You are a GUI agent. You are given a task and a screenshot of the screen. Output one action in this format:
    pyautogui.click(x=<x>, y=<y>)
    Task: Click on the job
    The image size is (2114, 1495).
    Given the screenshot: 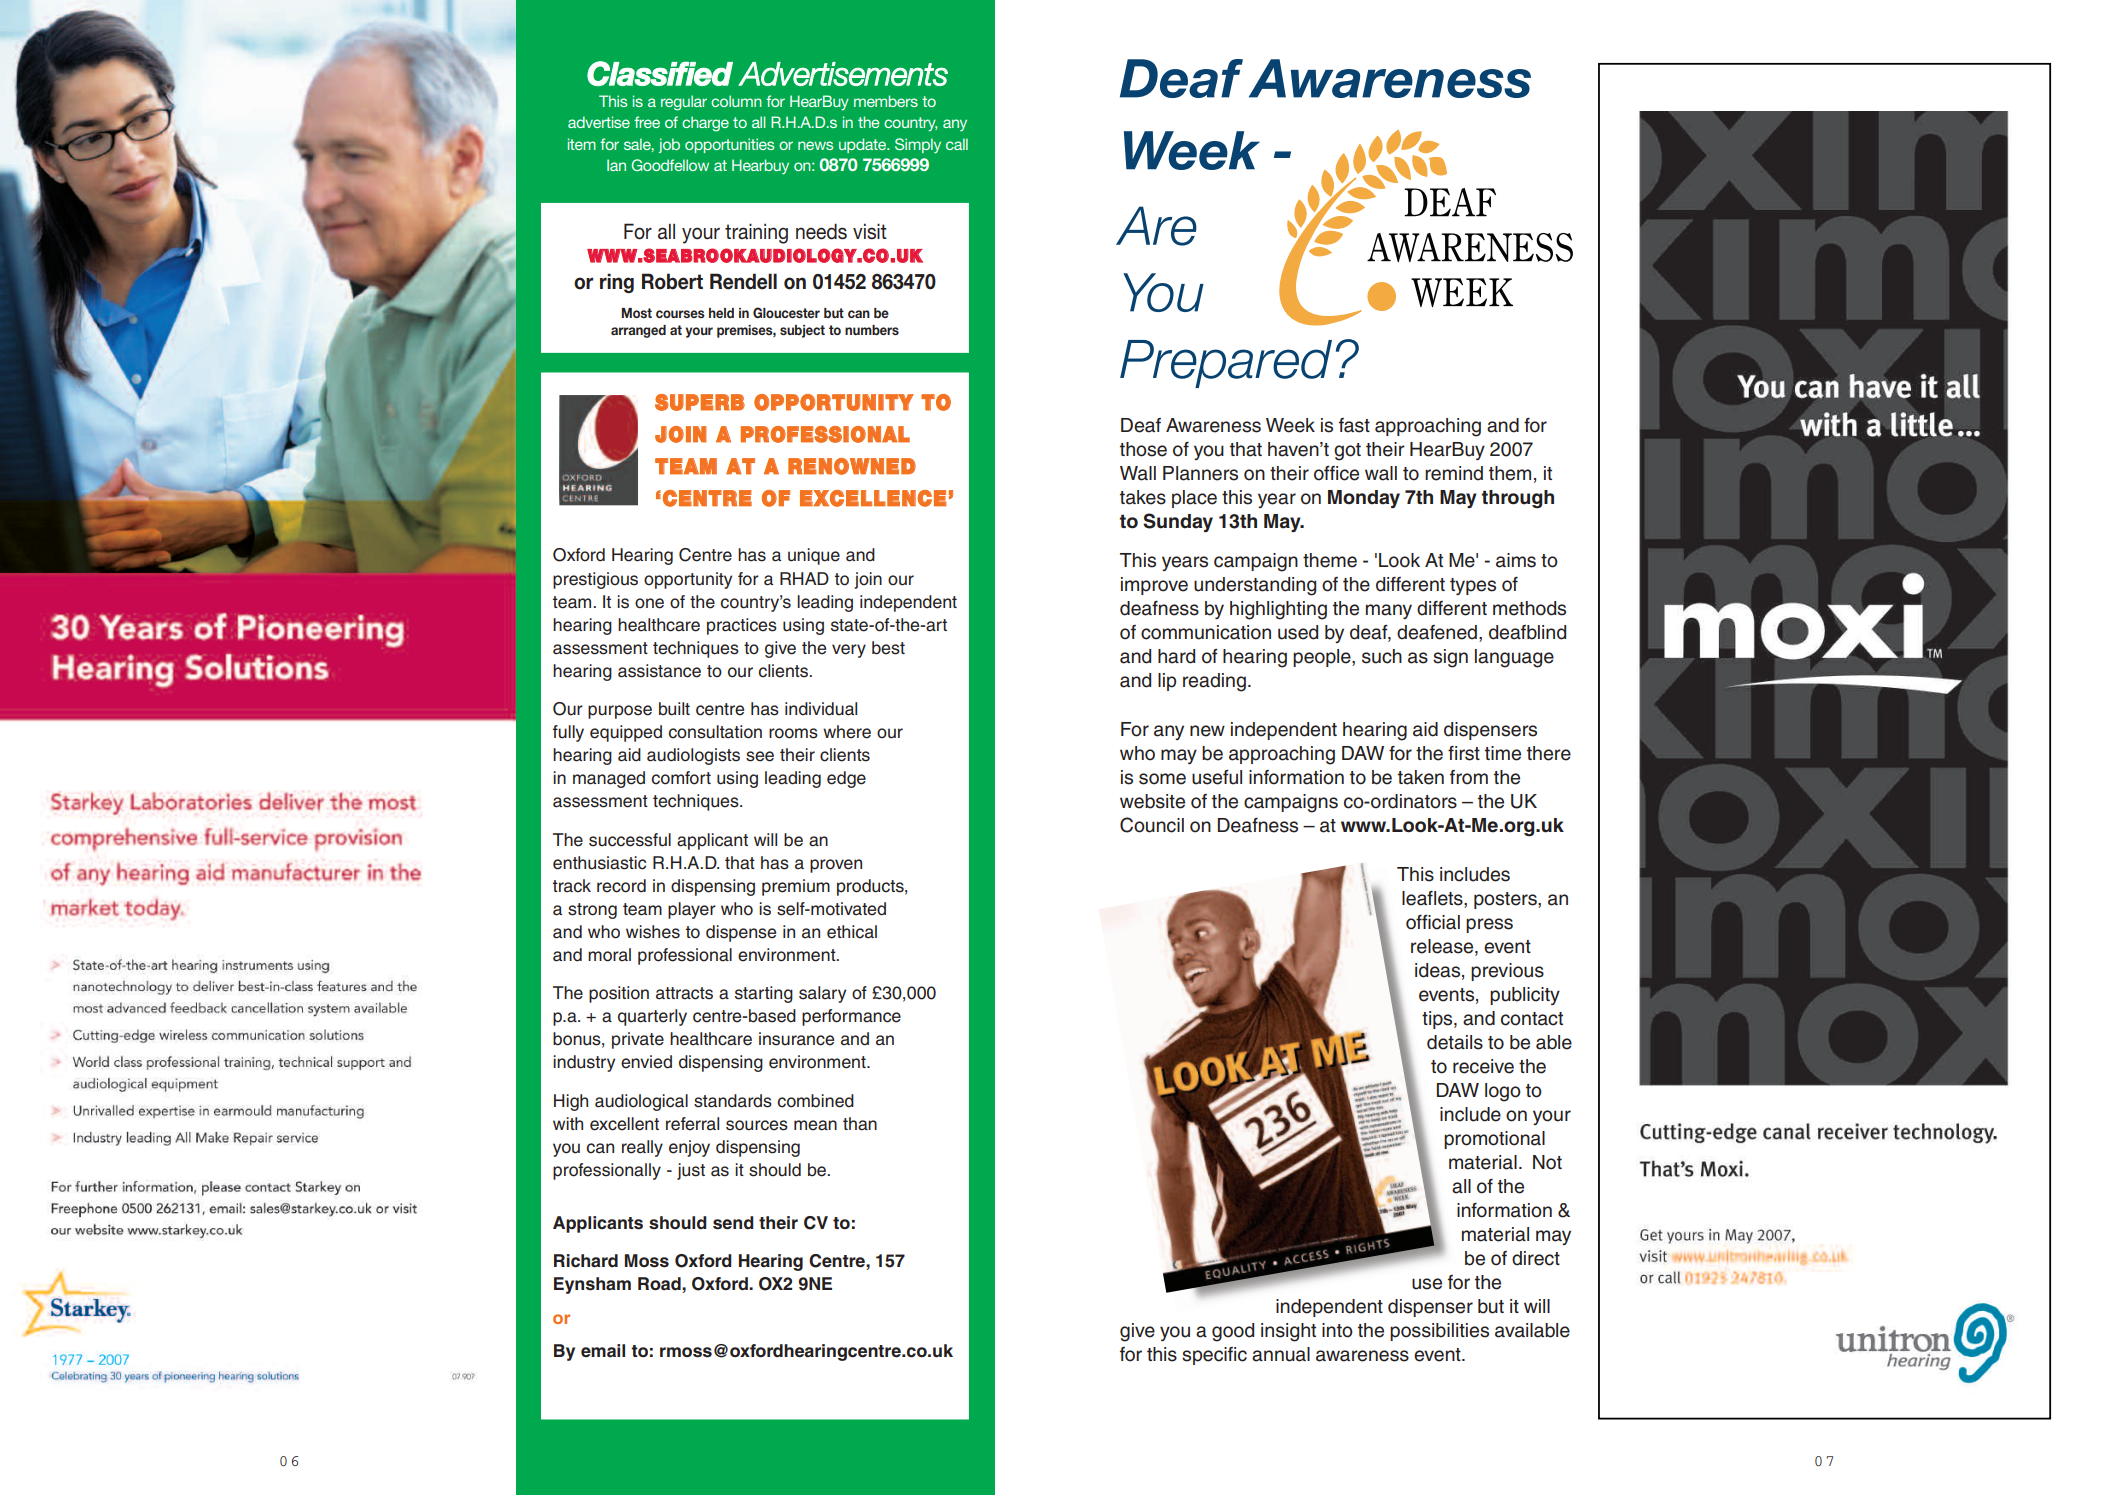 What is the action you would take?
    pyautogui.click(x=669, y=145)
